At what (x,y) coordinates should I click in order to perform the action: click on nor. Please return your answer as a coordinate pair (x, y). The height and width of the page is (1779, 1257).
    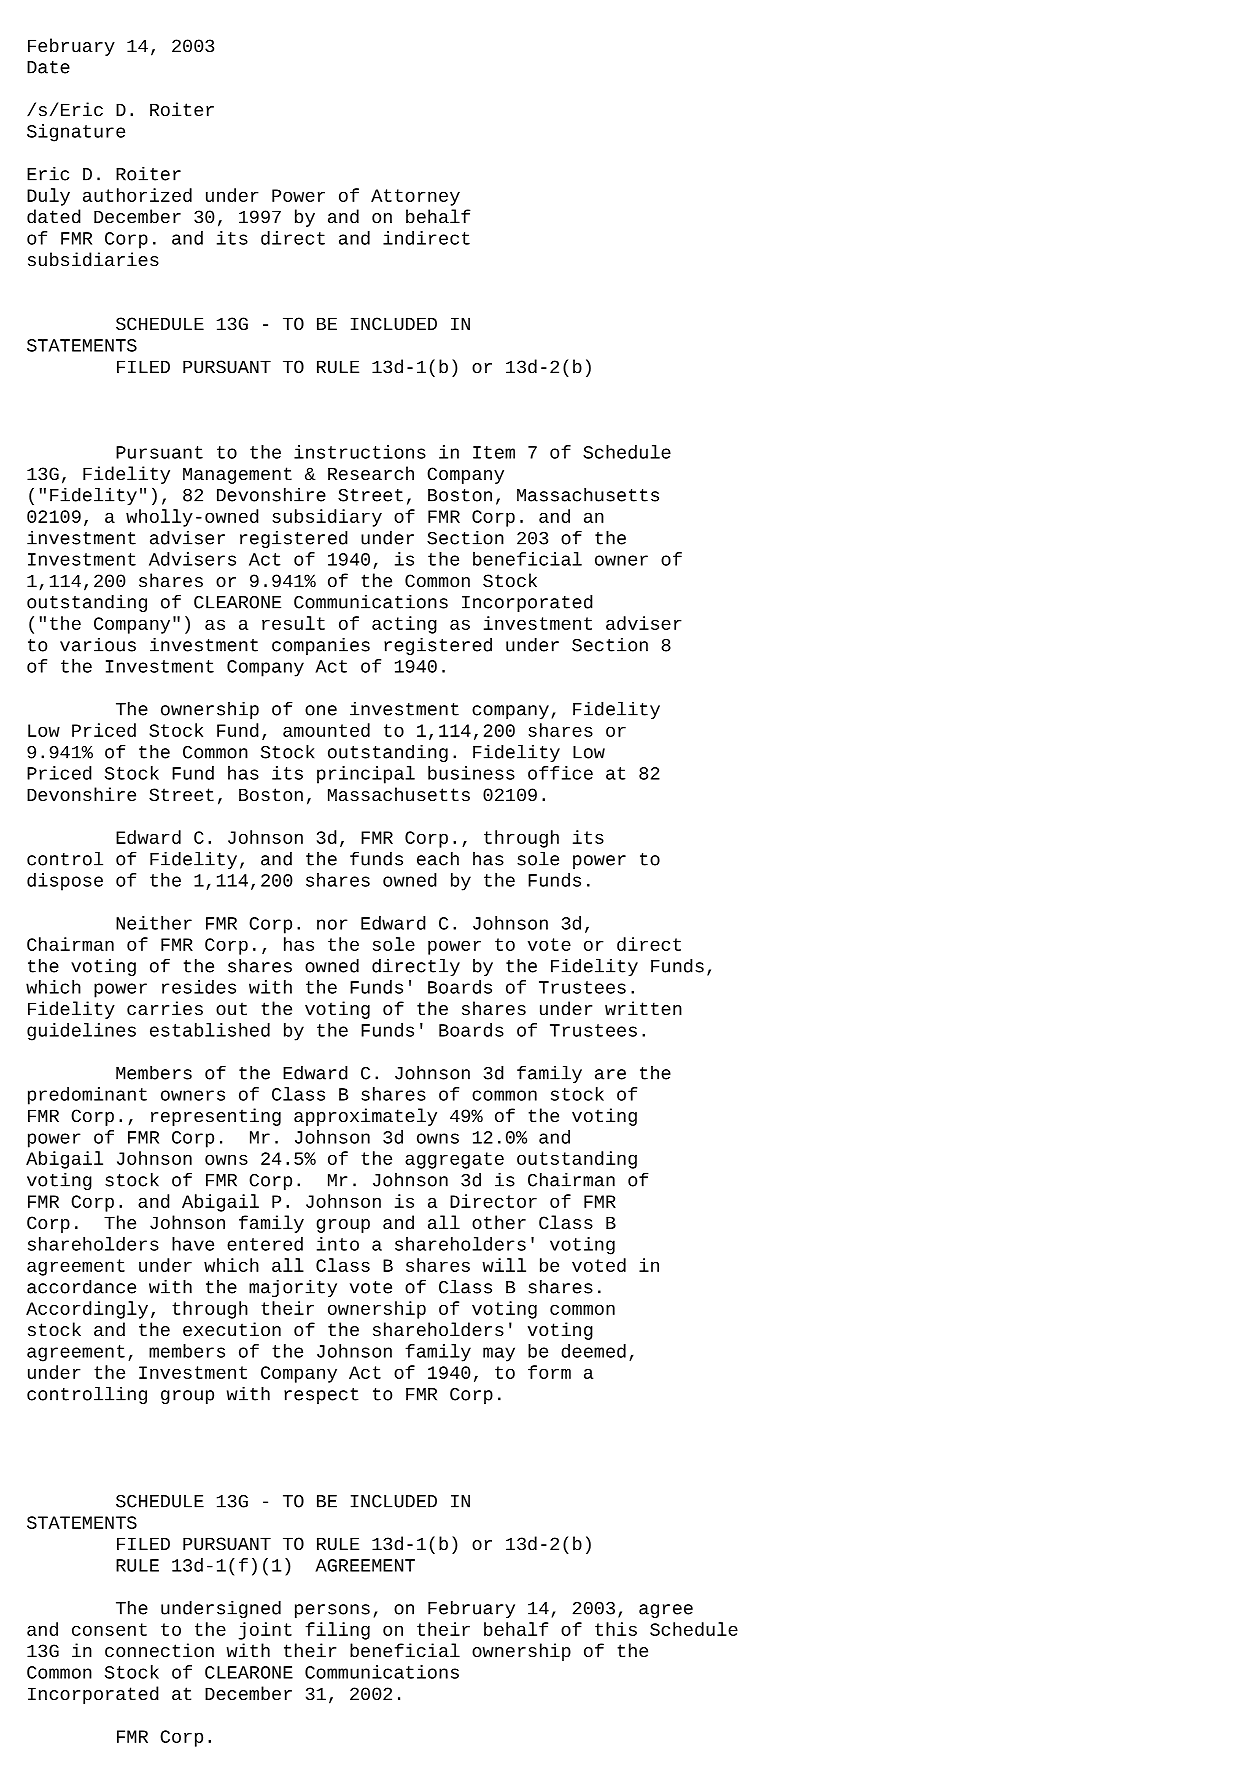
    Looking at the image, I should click on (332, 924).
